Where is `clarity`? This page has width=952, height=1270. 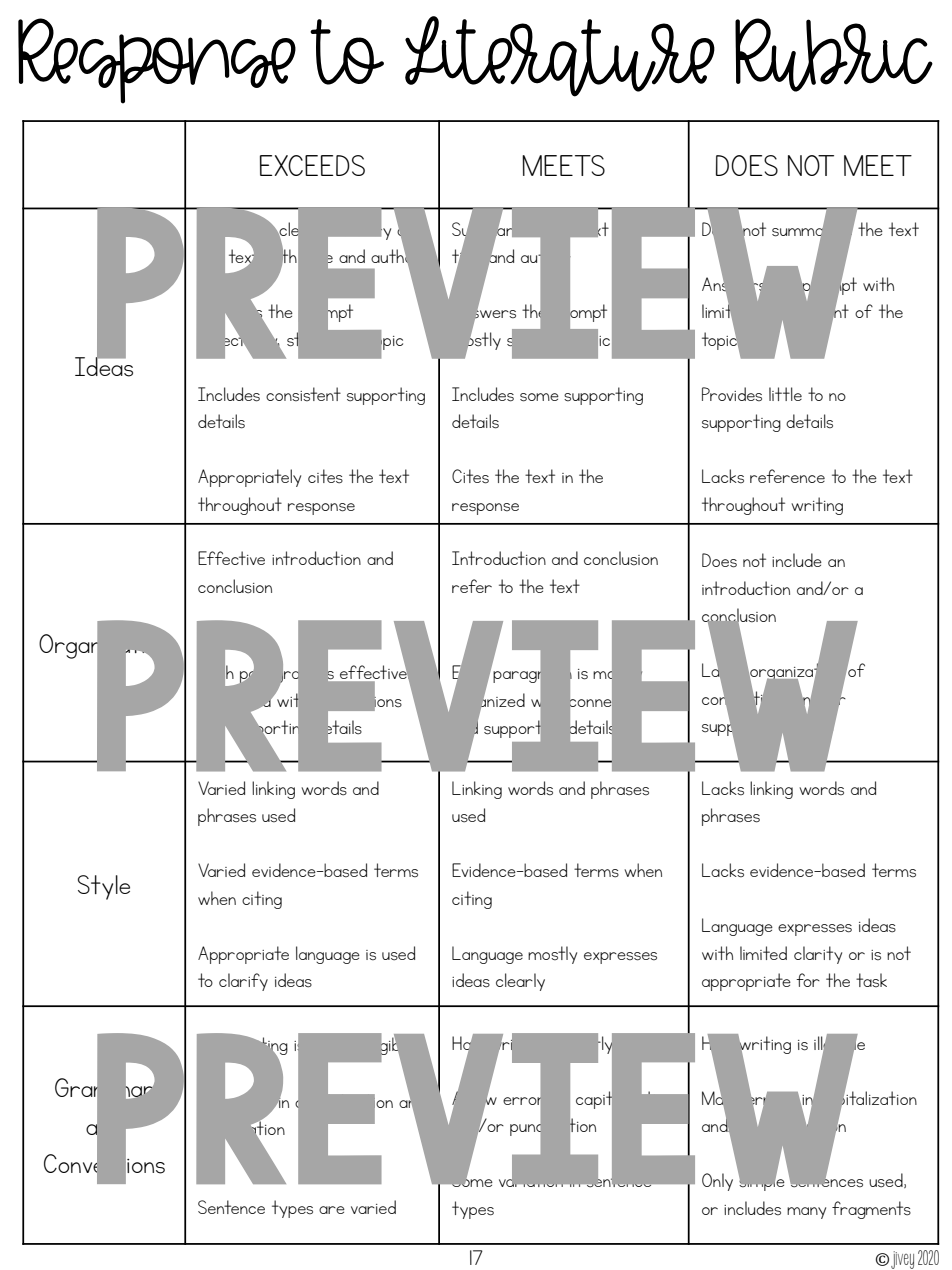
clarity is located at coordinates (818, 955).
